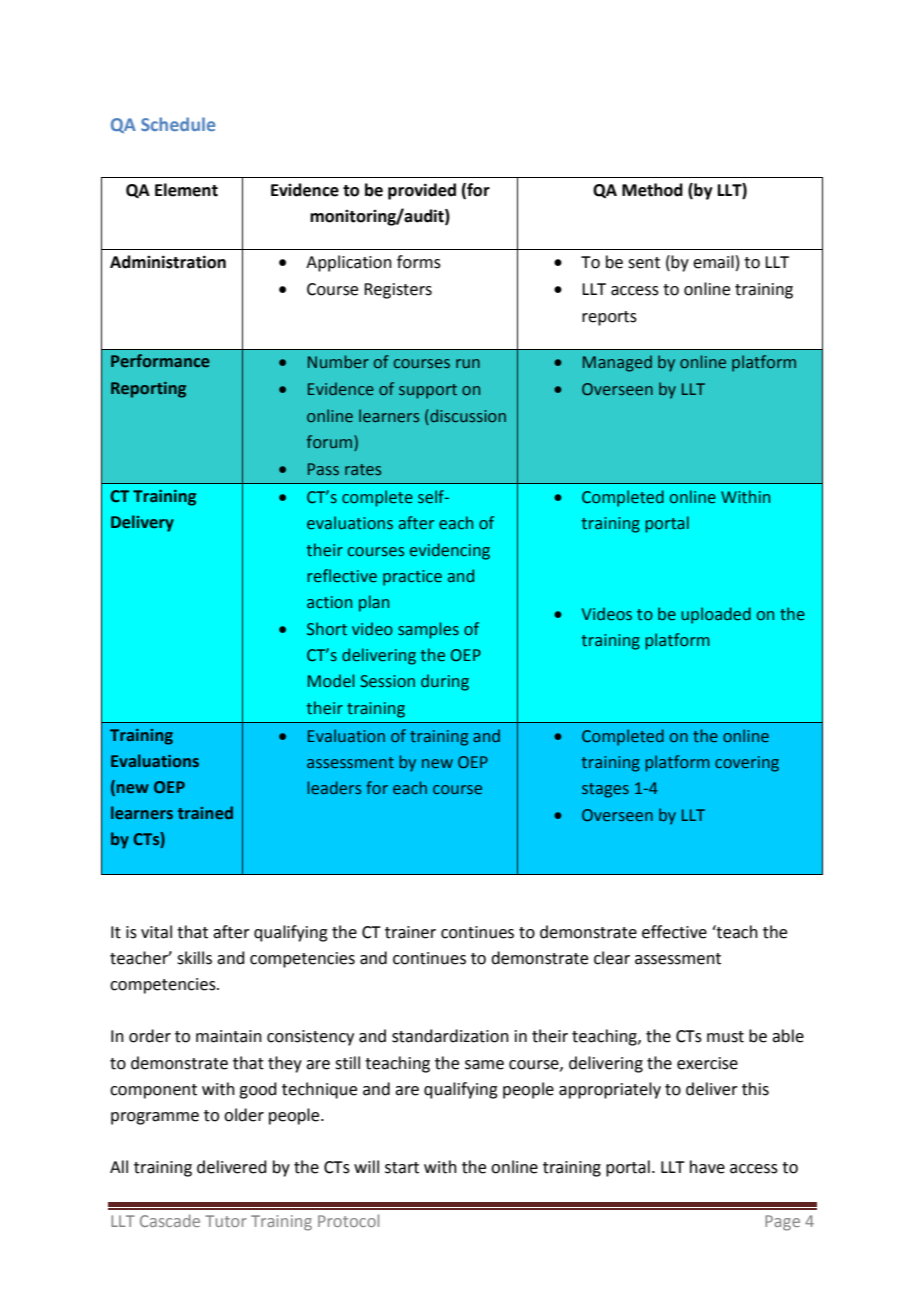  Describe the element at coordinates (422, 191) in the screenshot. I see `provided` at that location.
